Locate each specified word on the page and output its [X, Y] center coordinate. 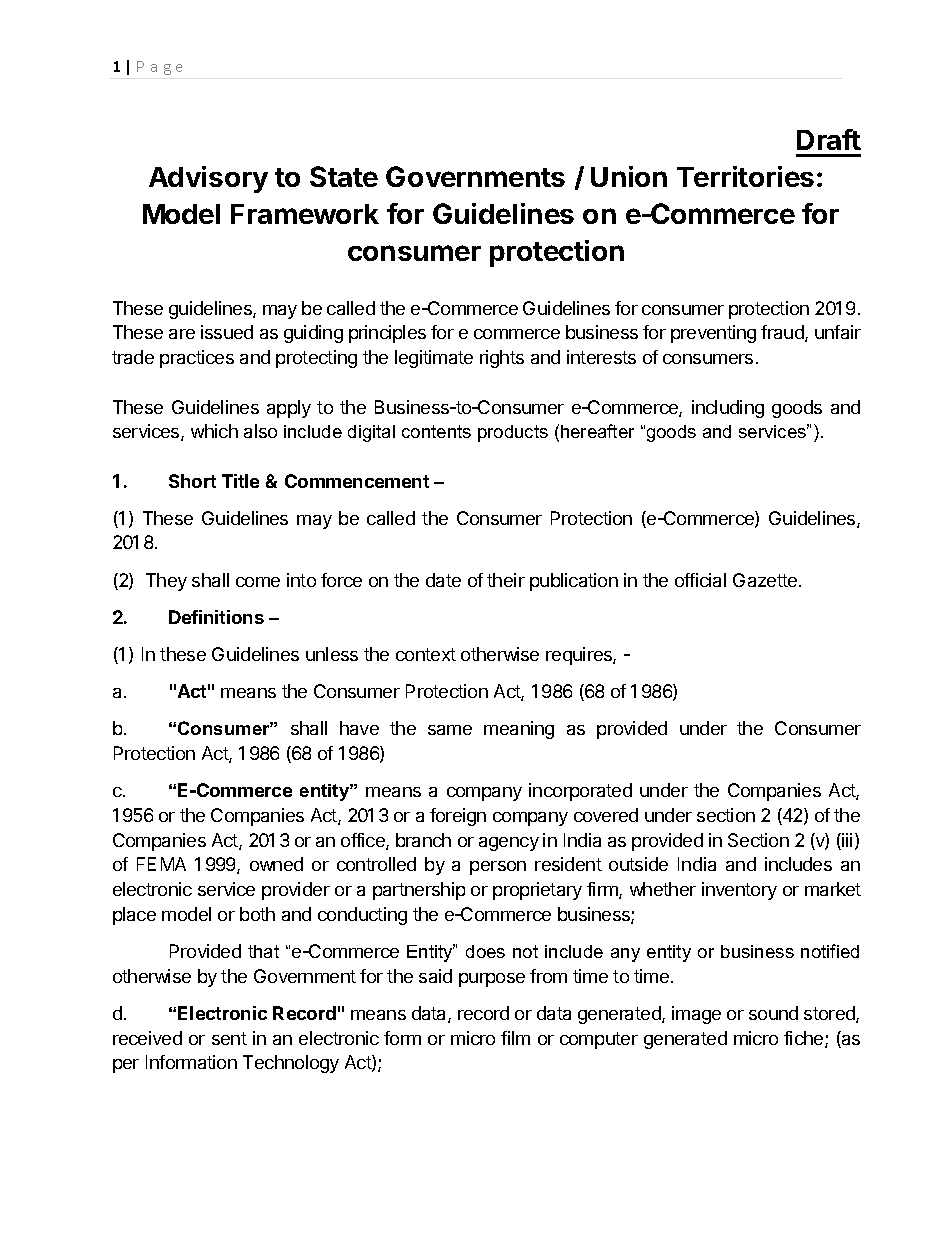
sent [229, 1038]
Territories [745, 176]
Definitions [216, 617]
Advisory [208, 179]
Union [629, 176]
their [506, 580]
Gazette [766, 580]
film [515, 1038]
